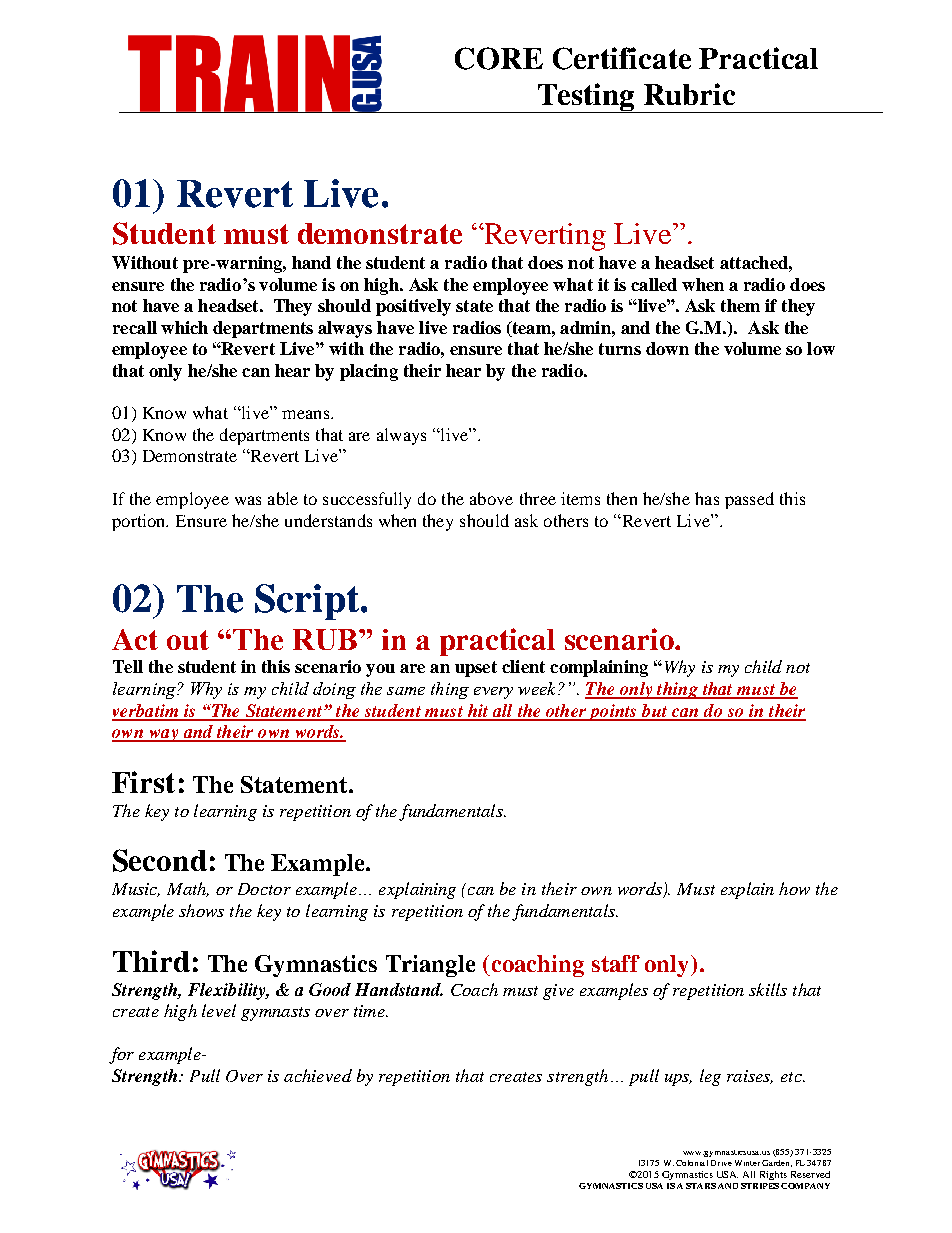  What do you see at coordinates (318, 1075) in the document?
I see `achieved` at bounding box center [318, 1075].
